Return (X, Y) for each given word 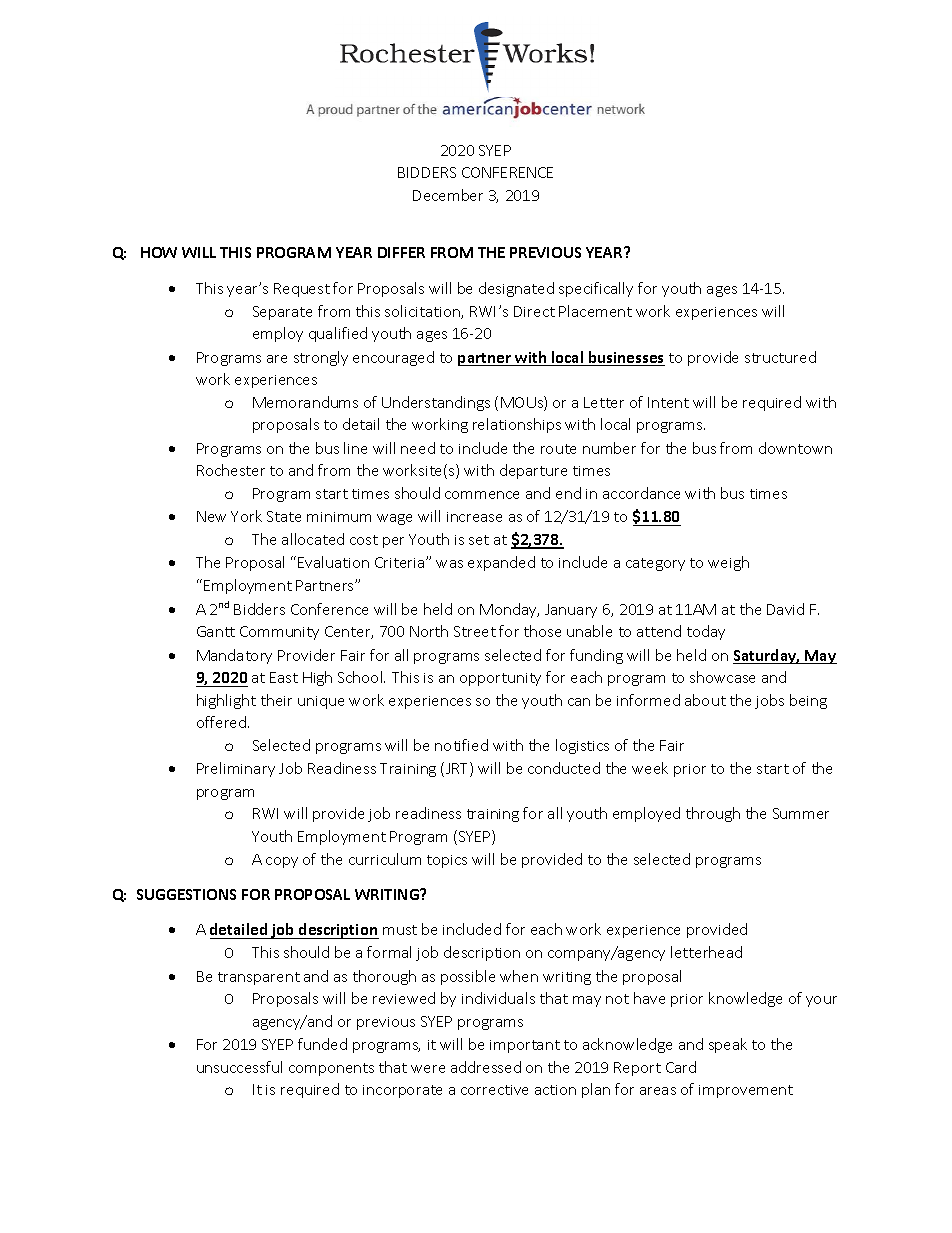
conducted (564, 768)
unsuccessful (239, 1067)
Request (302, 290)
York (246, 516)
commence (482, 495)
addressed (486, 1067)
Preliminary (236, 769)
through (713, 814)
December (448, 195)
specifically (596, 289)
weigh (728, 563)
